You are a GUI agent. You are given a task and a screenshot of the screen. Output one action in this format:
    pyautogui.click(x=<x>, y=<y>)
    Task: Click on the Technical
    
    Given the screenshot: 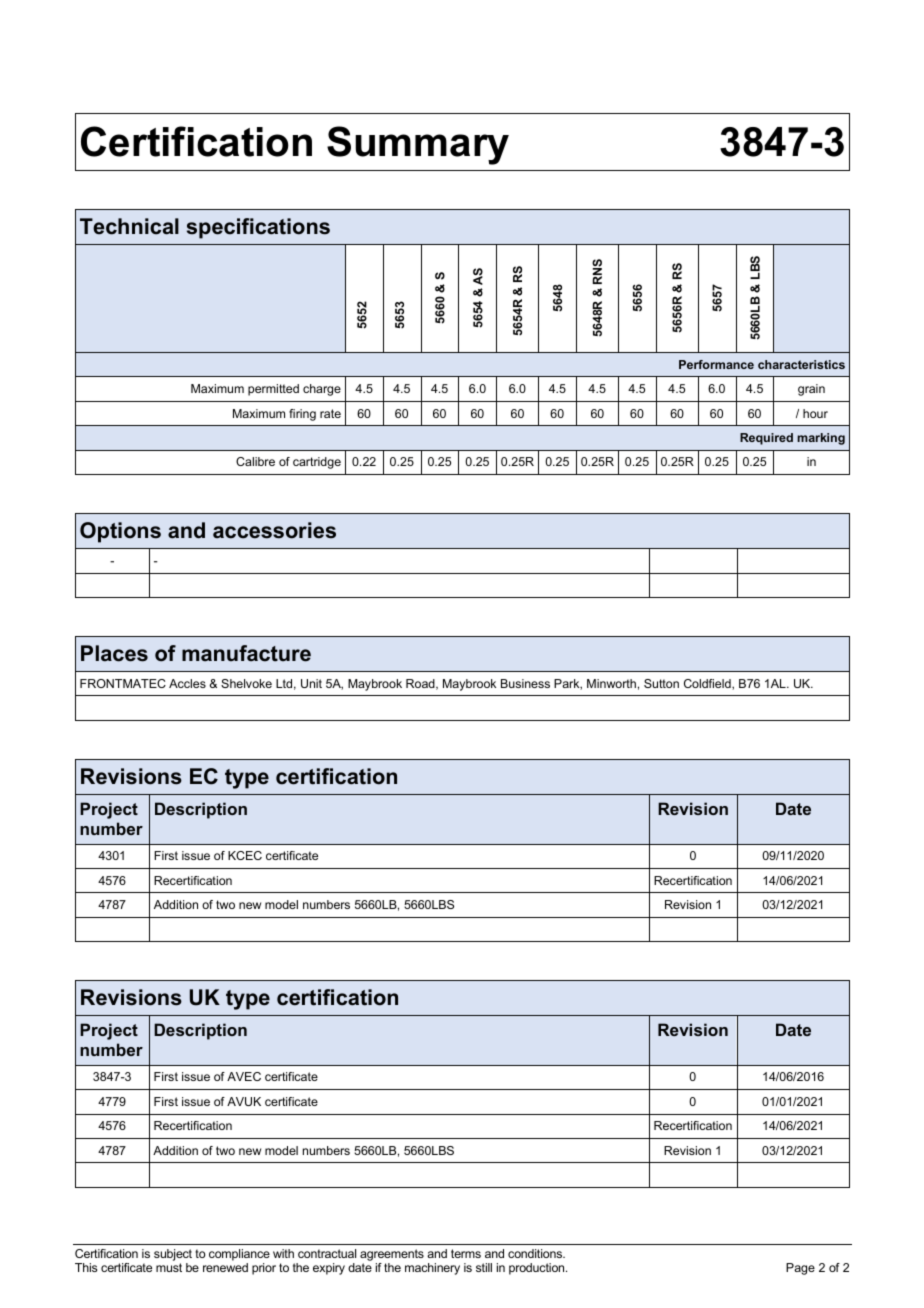 What is the action you would take?
    pyautogui.click(x=129, y=226)
